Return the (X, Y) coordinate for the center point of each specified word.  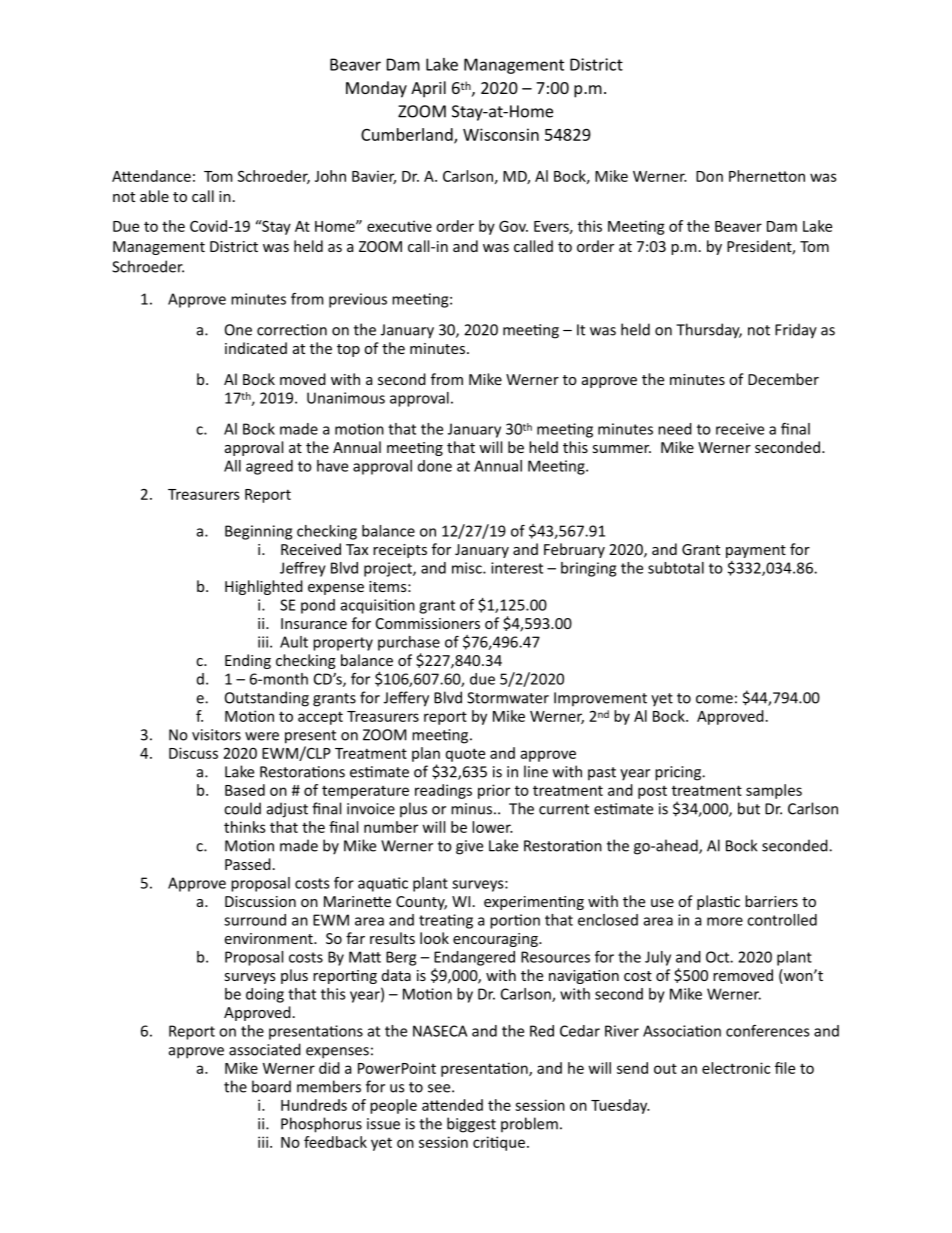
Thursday (709, 331)
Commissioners (428, 623)
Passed (248, 864)
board (271, 1086)
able (154, 196)
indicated (256, 348)
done (435, 466)
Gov (513, 226)
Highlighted (264, 587)
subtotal (676, 568)
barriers (771, 901)
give (469, 847)
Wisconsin (501, 134)
